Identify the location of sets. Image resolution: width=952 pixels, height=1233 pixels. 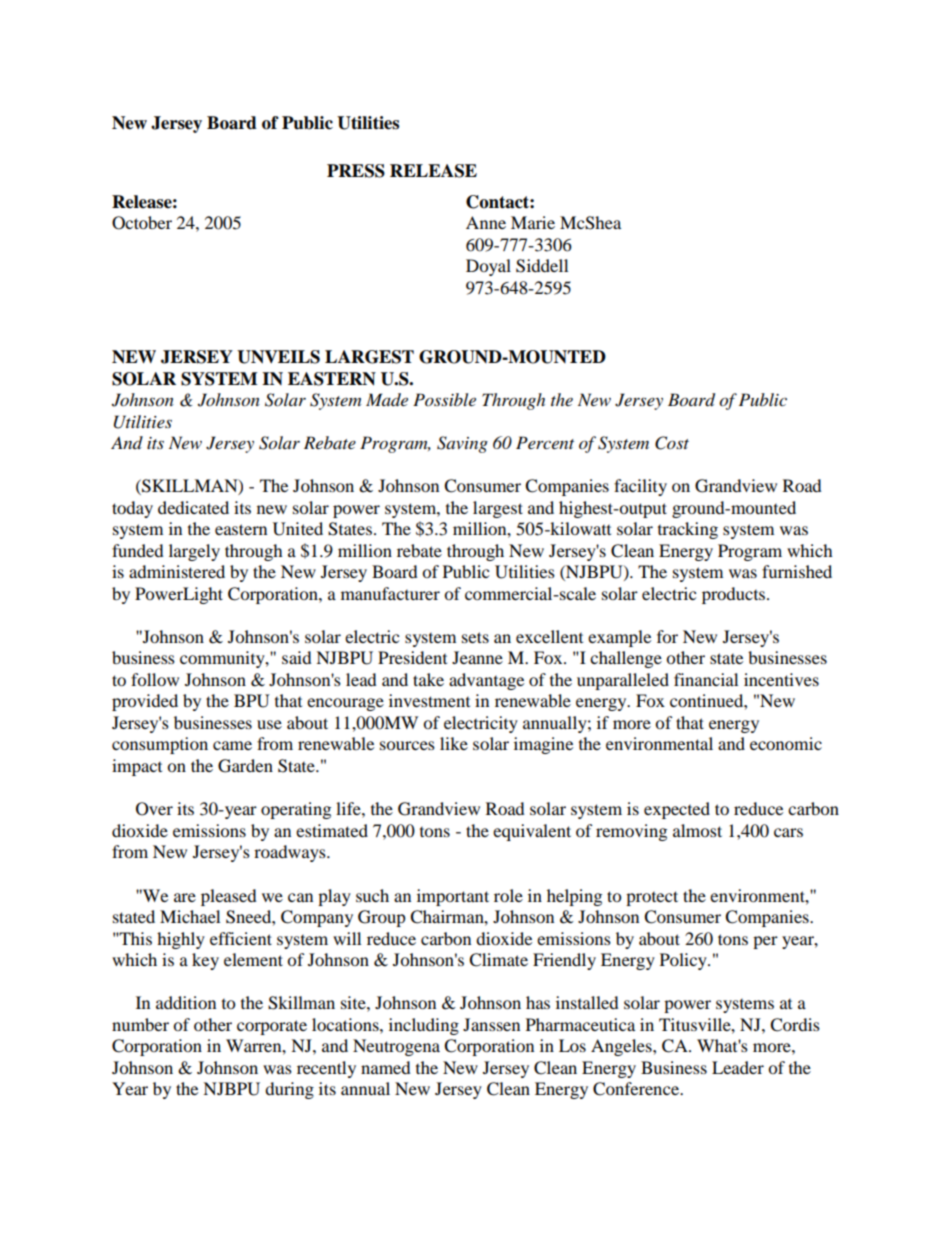
(475, 637).
